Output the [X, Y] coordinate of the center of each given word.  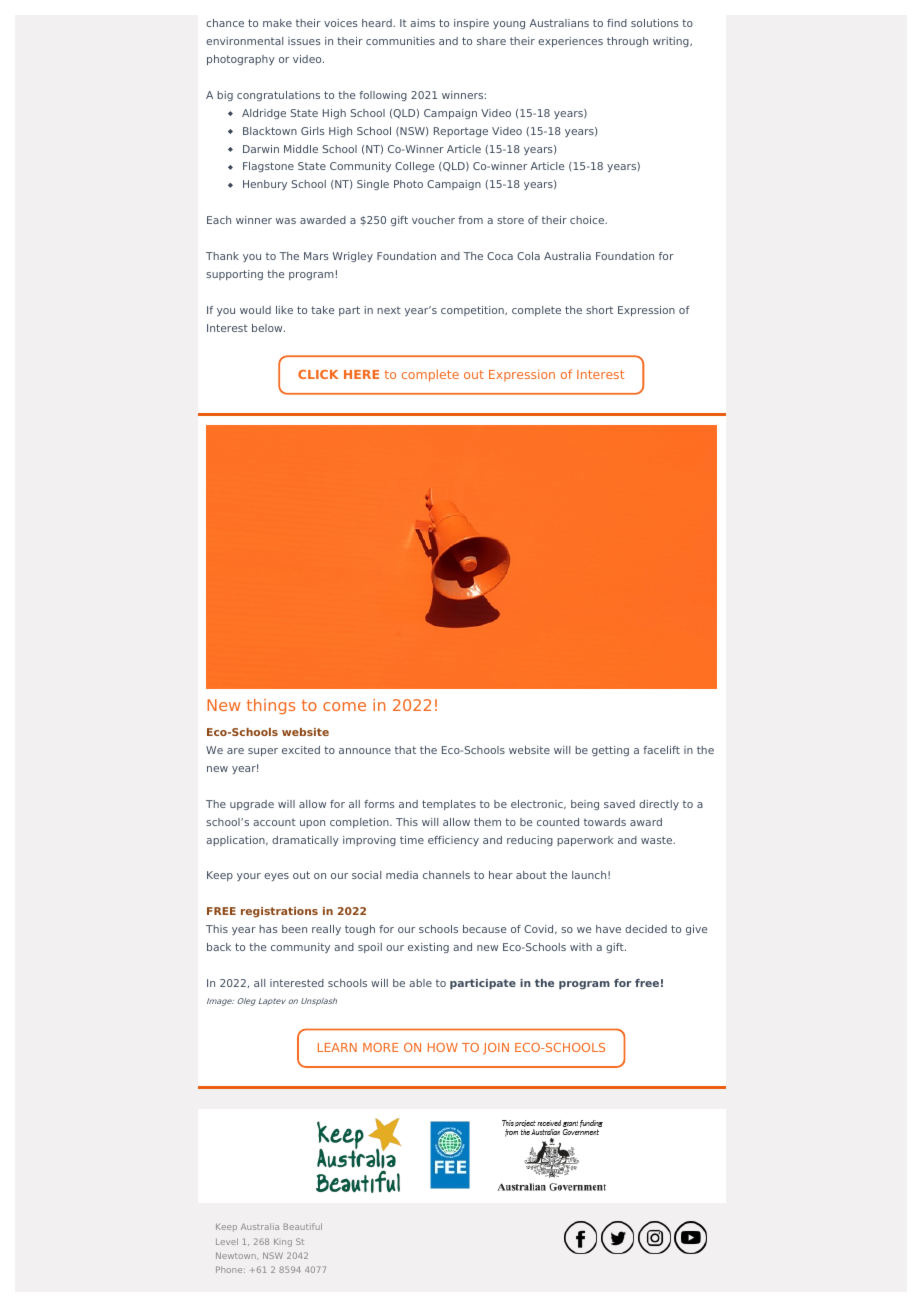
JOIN [496, 1049]
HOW [443, 1047]
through [627, 42]
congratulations [278, 96]
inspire [471, 24]
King [283, 1243]
